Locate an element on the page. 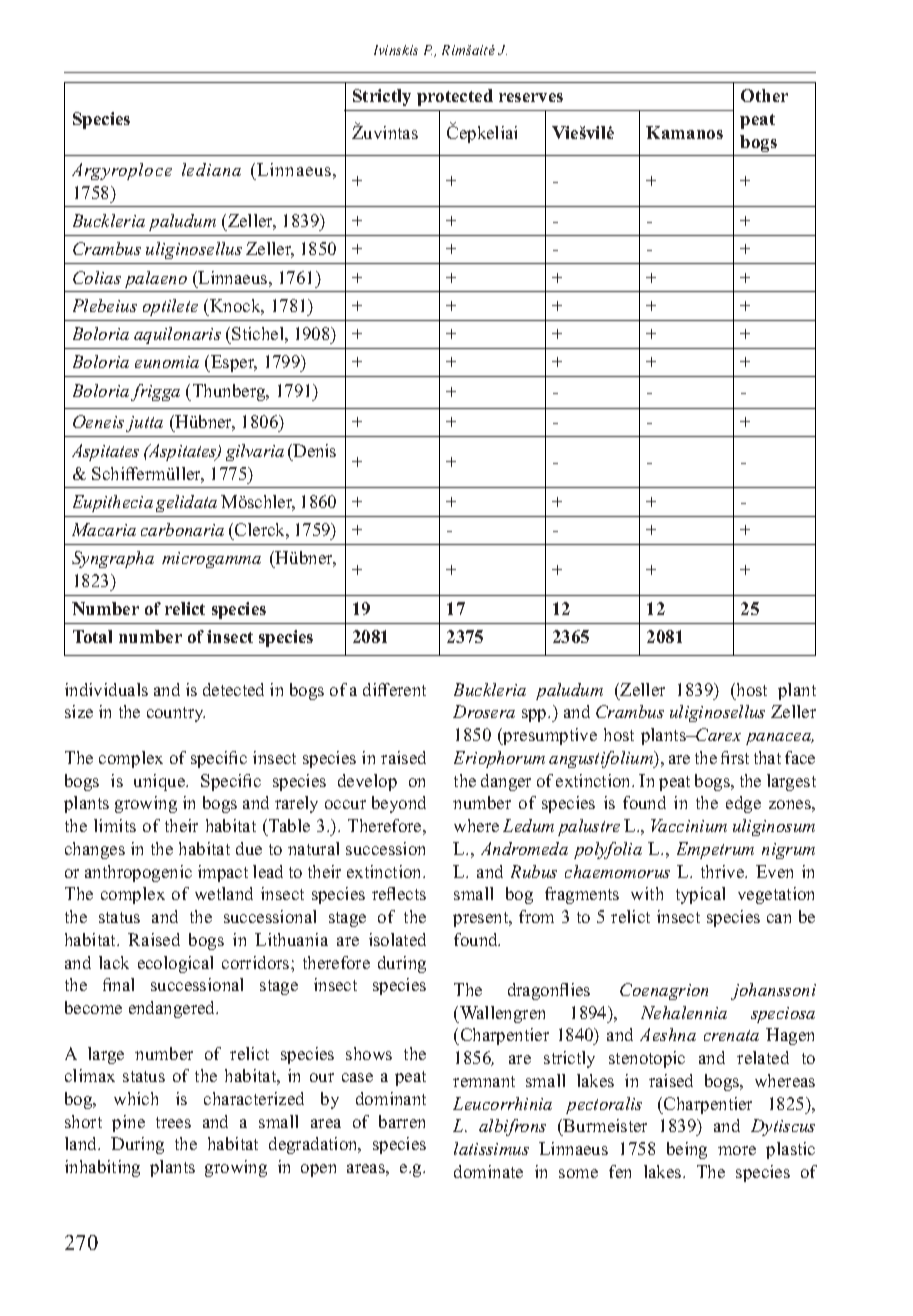  different is located at coordinates (394, 689).
